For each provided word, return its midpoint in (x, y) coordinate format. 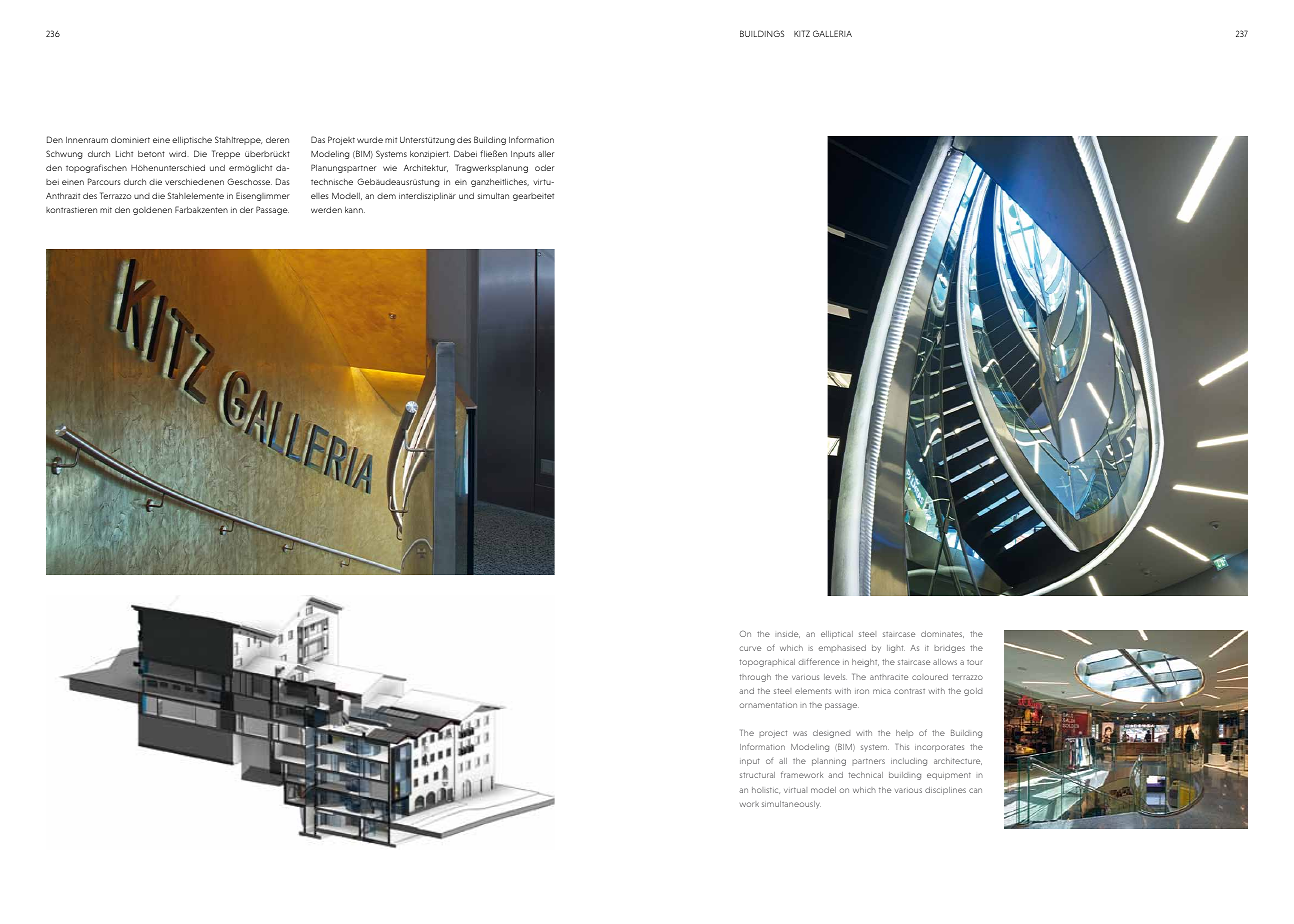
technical (866, 775)
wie (390, 168)
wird (179, 154)
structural (757, 775)
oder (544, 168)
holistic (766, 790)
